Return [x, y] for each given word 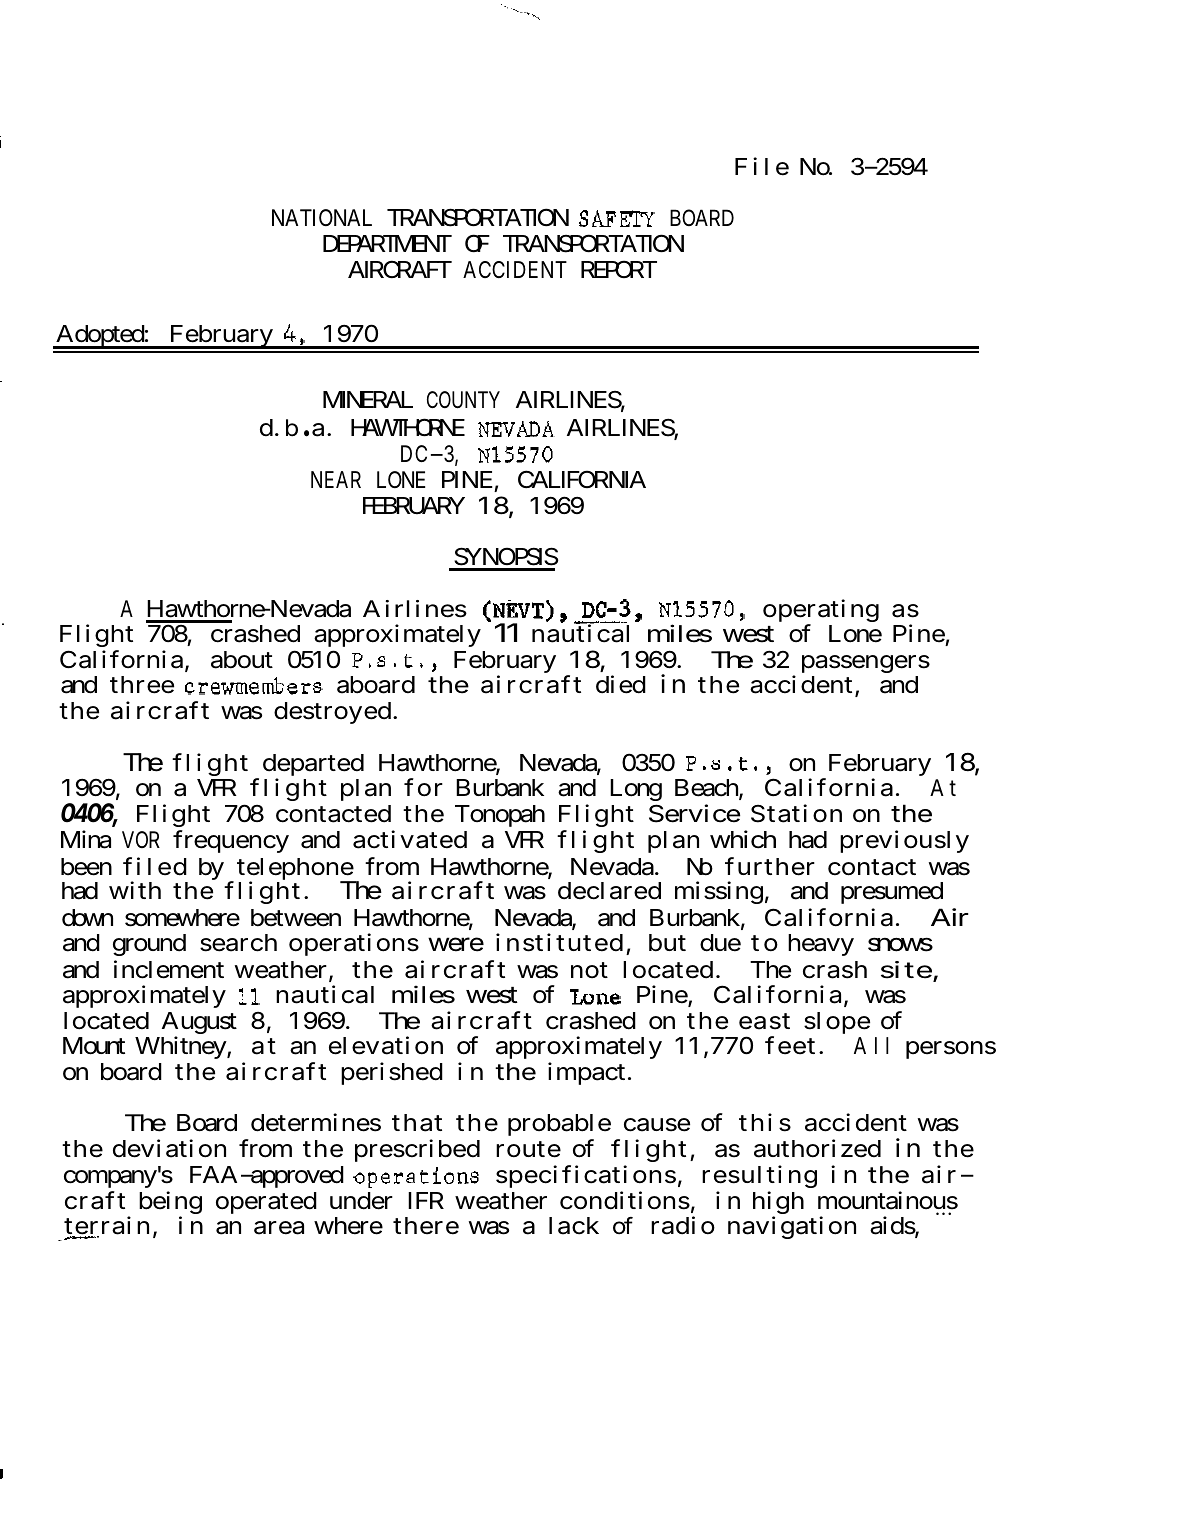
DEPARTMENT [387, 243]
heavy [821, 945]
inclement [169, 969]
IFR [426, 1200]
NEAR [336, 479]
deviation [169, 1149]
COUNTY [463, 400]
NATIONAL [322, 217]
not [589, 970]
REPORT [619, 269]
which [743, 839]
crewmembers [254, 686]
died [621, 684]
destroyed [332, 713]
